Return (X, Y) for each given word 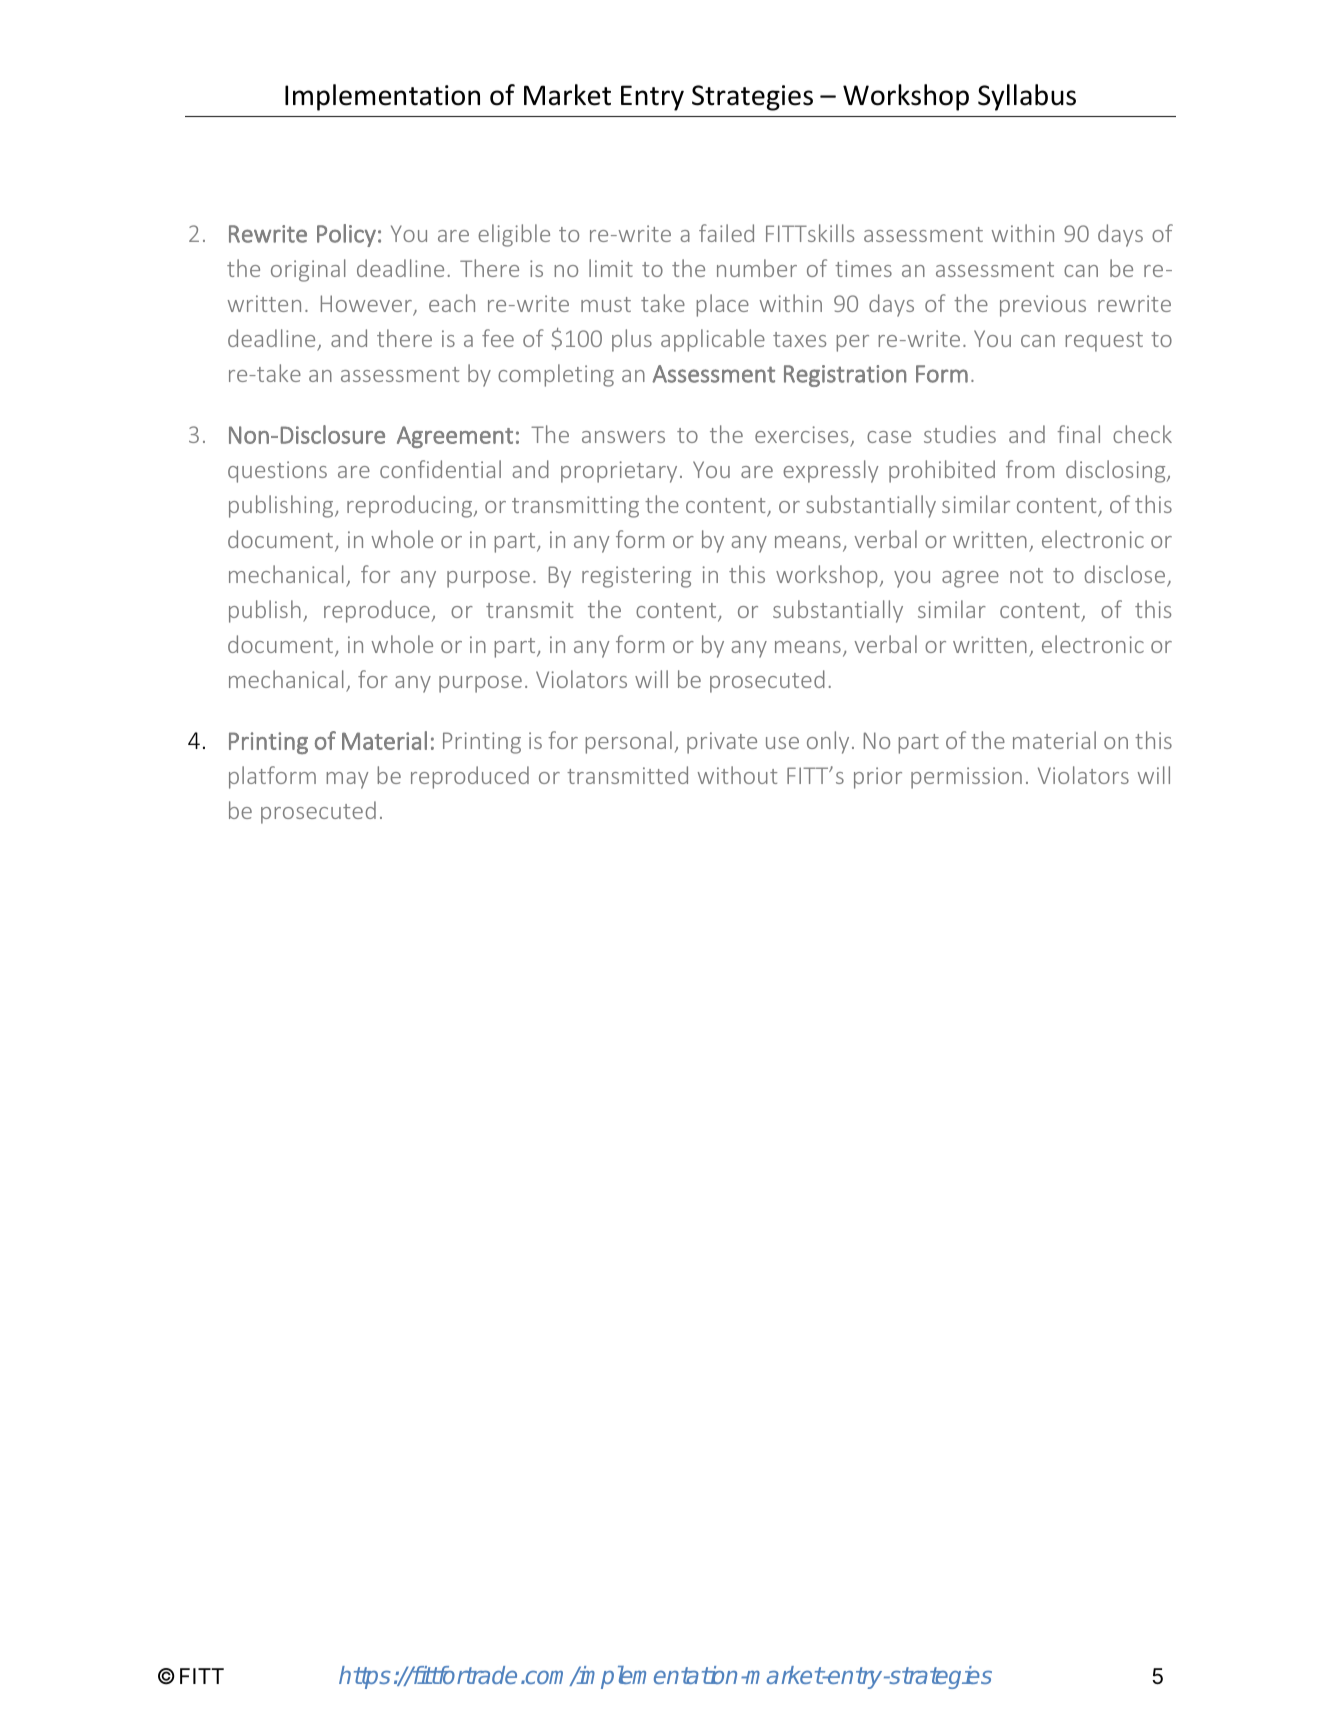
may (347, 780)
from (1030, 469)
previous (1043, 306)
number (757, 268)
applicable (713, 340)
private (722, 743)
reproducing (411, 506)
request (1104, 342)
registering (636, 577)
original (308, 270)
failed (726, 233)
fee (498, 338)
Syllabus (1027, 97)
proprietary (619, 472)
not (1026, 575)
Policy (346, 235)
